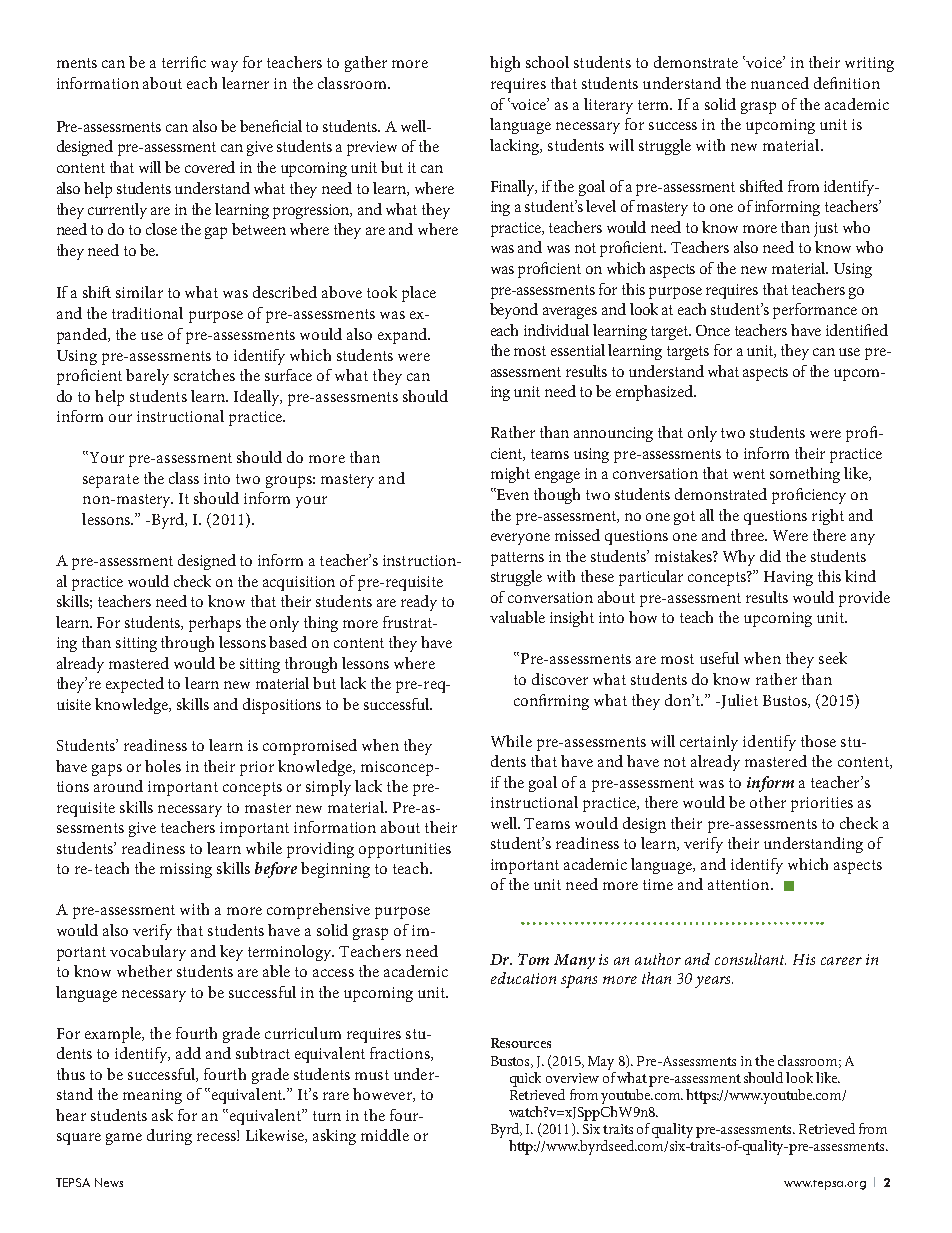  I want to click on nuanced, so click(780, 83).
